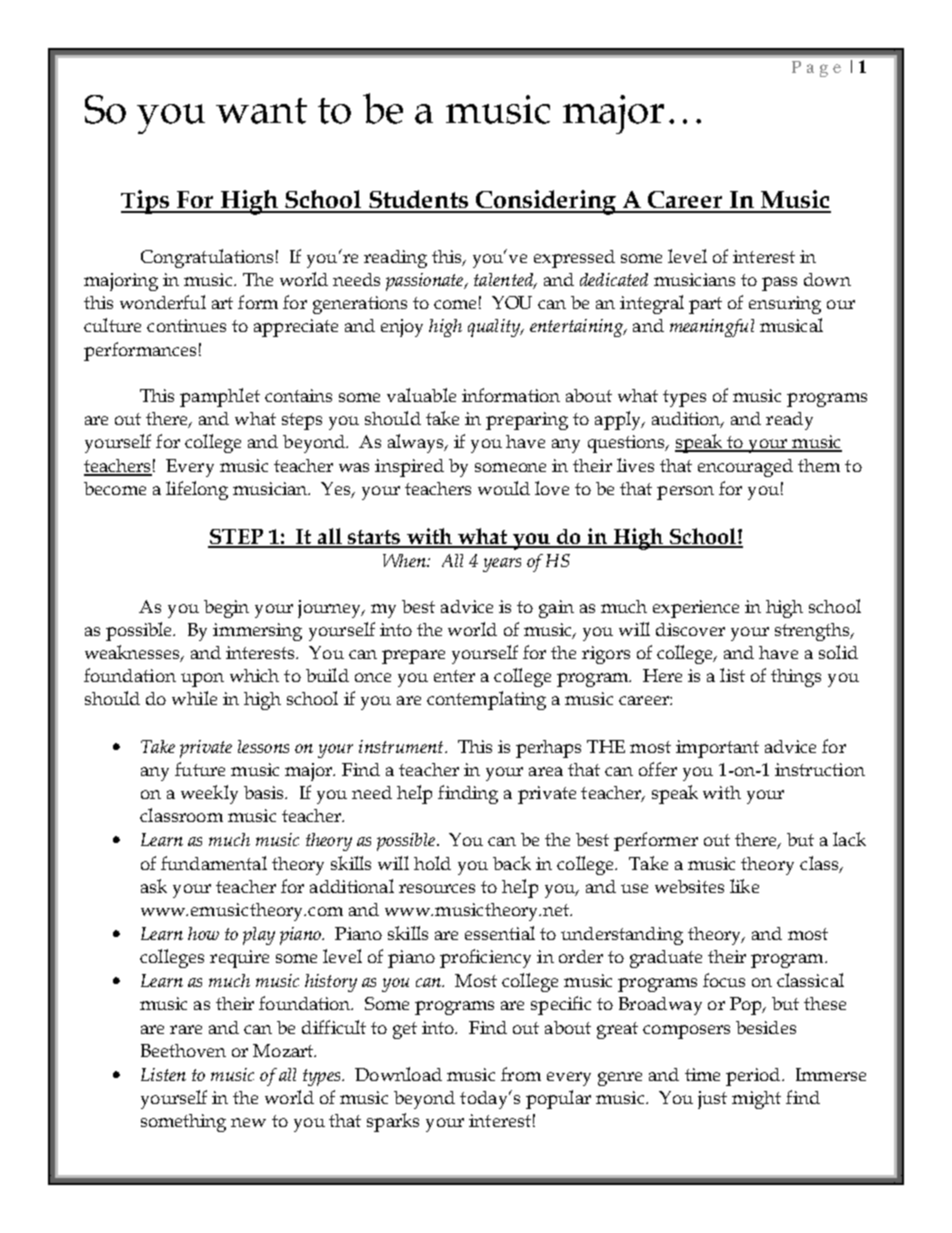 Image resolution: width=952 pixels, height=1233 pixels. What do you see at coordinates (744, 886) in the screenshot?
I see `like` at bounding box center [744, 886].
